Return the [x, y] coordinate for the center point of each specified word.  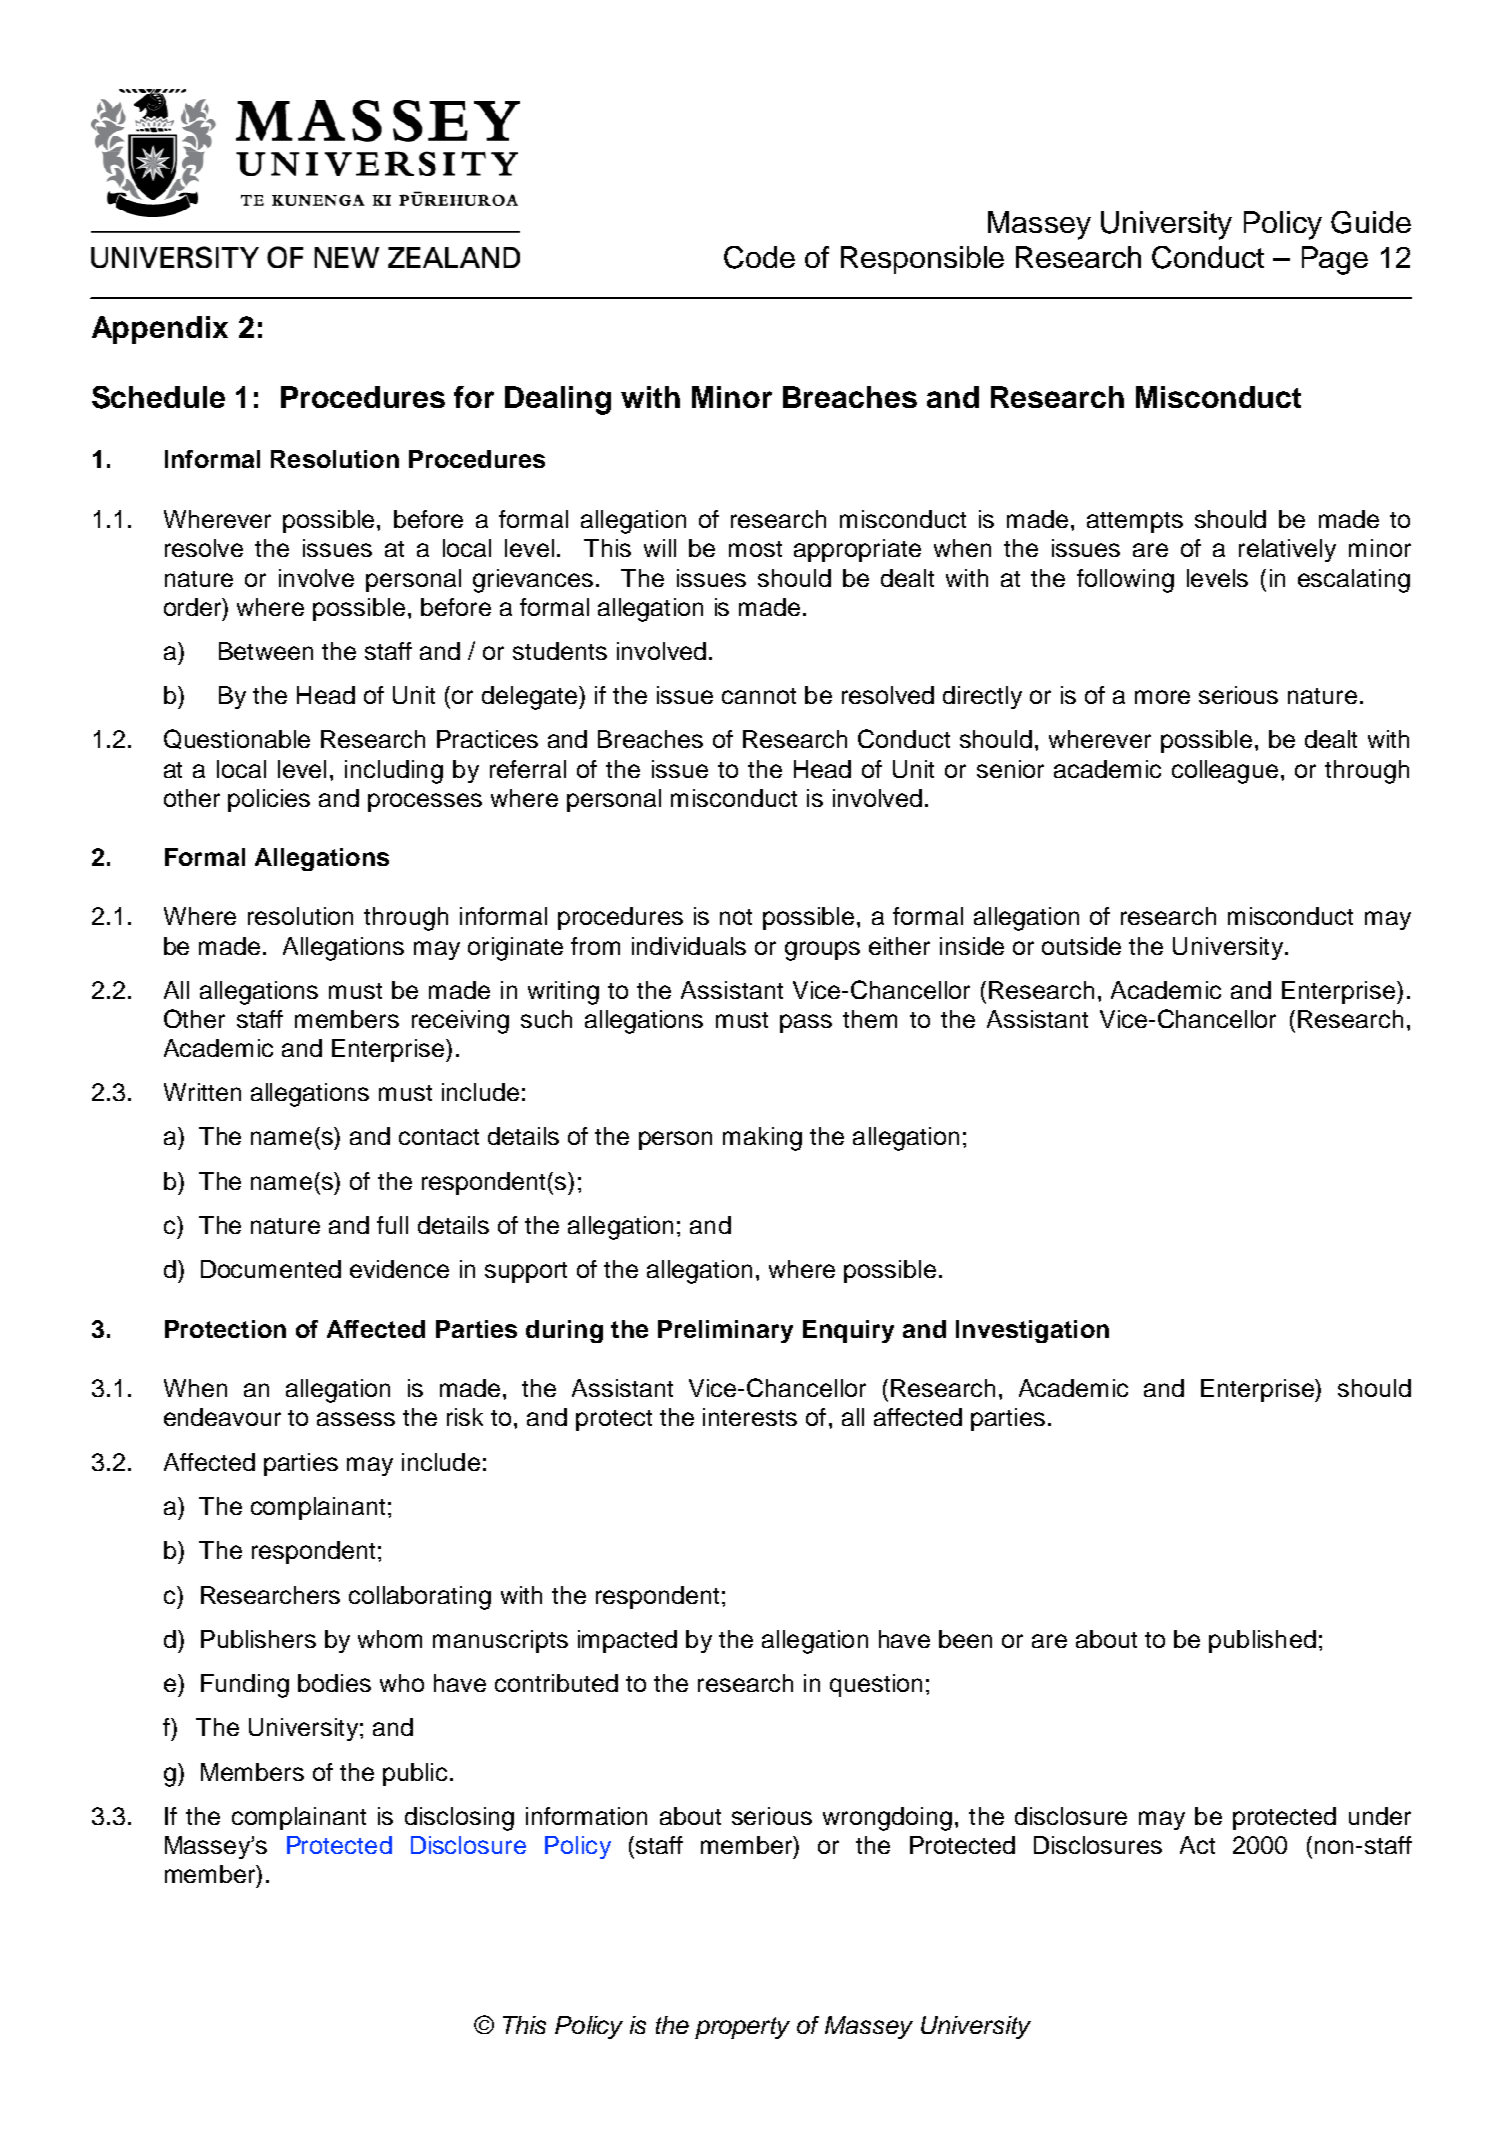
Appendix [160, 330]
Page [1335, 260]
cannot [759, 696]
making [762, 1139]
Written [202, 1092]
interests [750, 1417]
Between [266, 651]
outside [1081, 946]
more [1162, 697]
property [742, 2028]
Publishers [258, 1639]
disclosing [459, 1819]
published [1262, 1641]
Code [759, 257]
